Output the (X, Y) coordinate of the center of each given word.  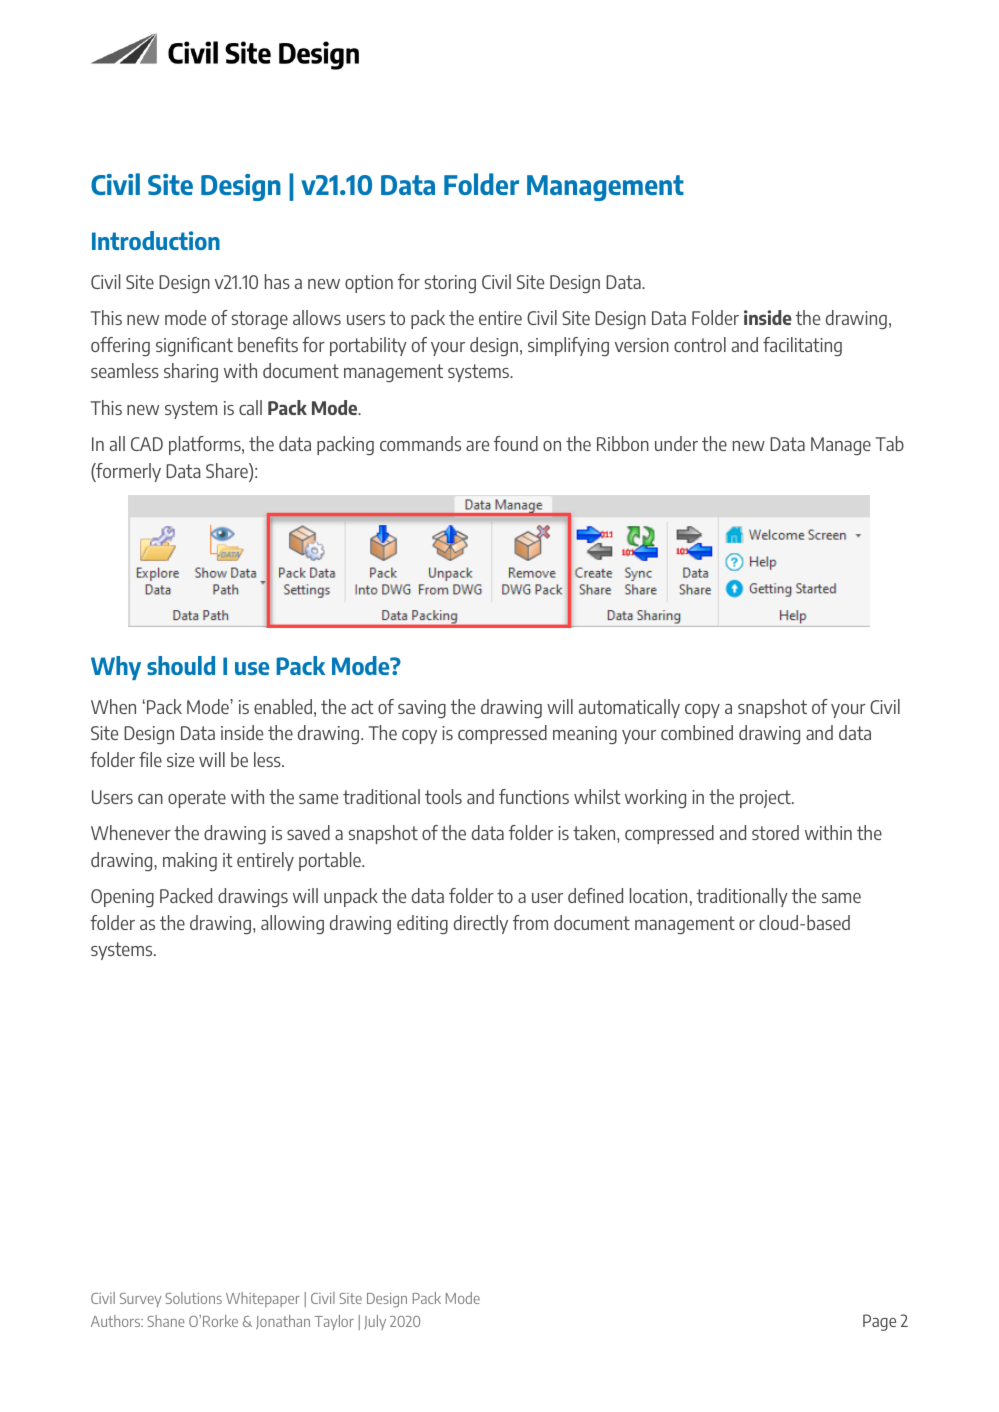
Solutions (193, 1298)
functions (534, 796)
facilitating (802, 346)
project (766, 799)
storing (450, 284)
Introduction (156, 240)
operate (197, 799)
